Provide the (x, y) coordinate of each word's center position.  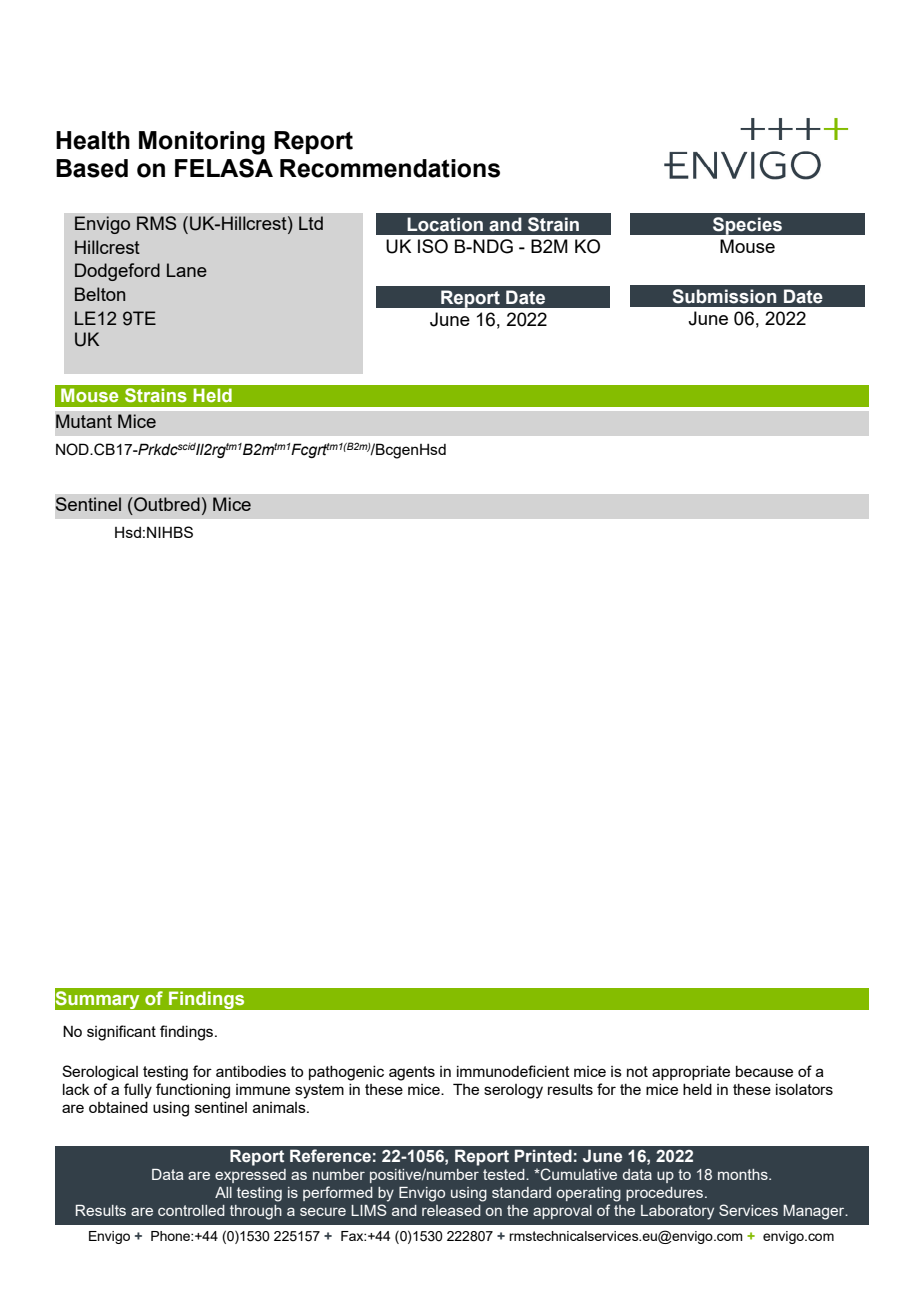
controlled (191, 1210)
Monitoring (202, 143)
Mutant (84, 421)
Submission (724, 296)
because (764, 1071)
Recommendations (390, 168)
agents (412, 1073)
